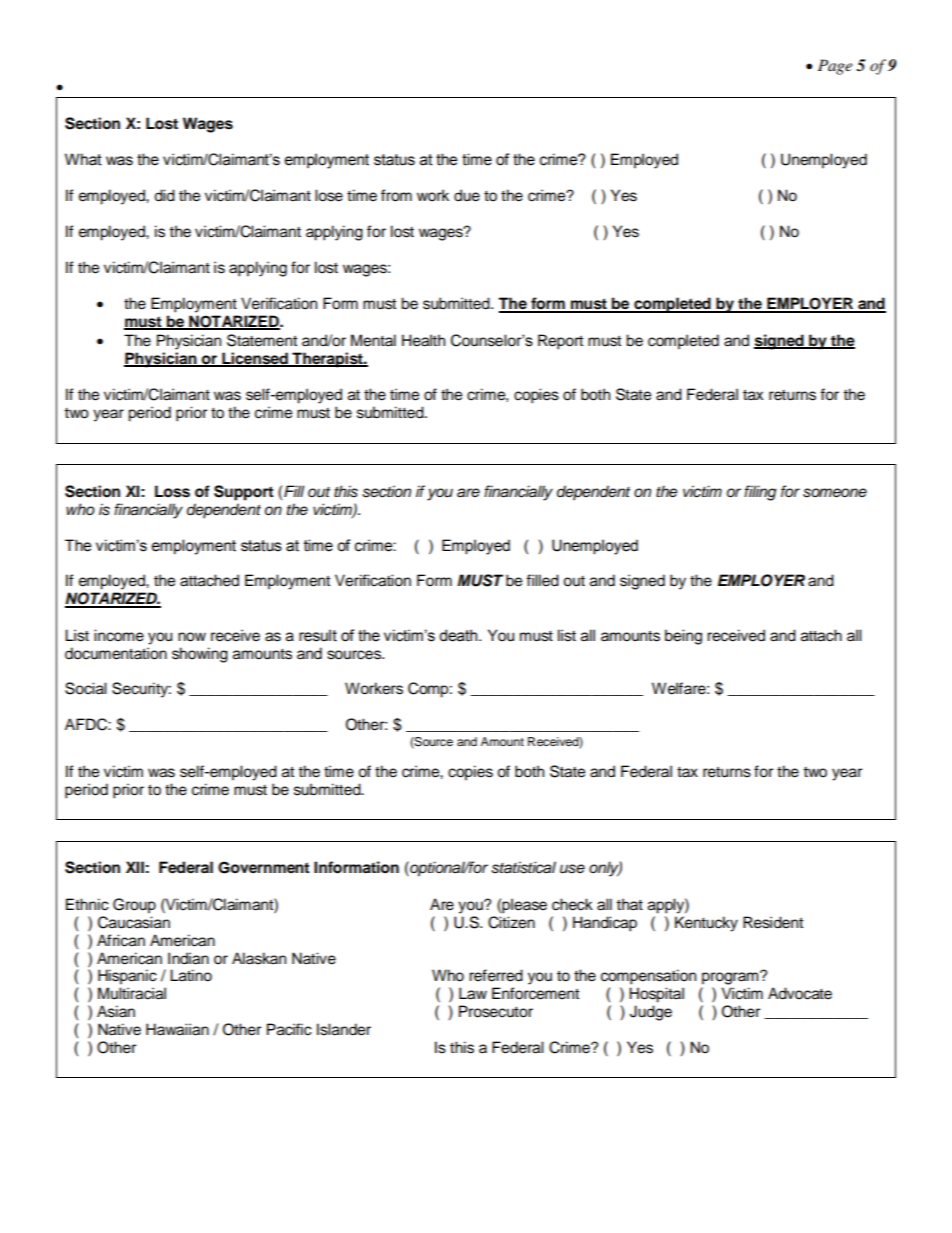  I want to click on program, so click(731, 978).
